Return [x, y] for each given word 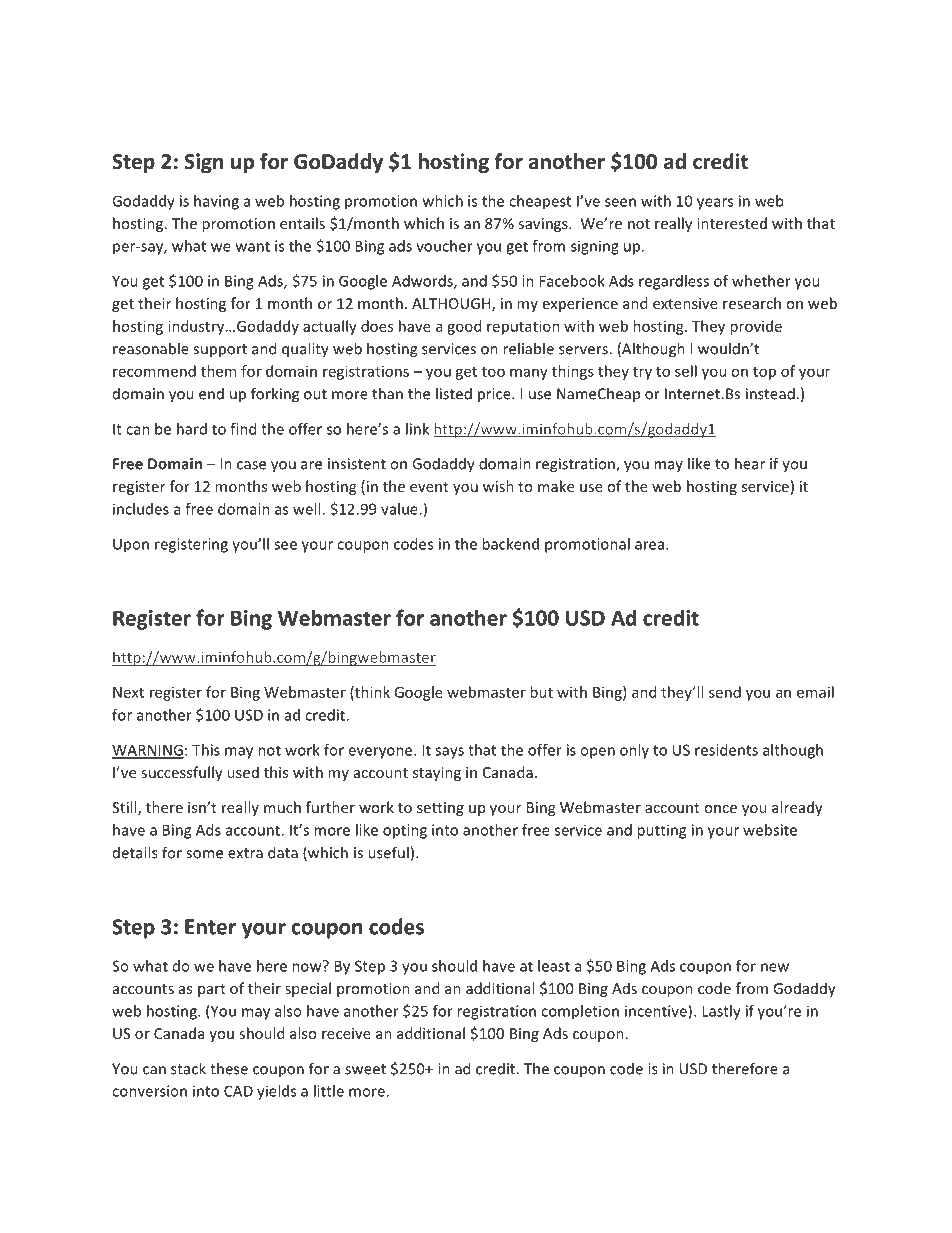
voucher [444, 246]
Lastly [721, 1012]
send [725, 692]
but [541, 692]
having [216, 202]
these [229, 1068]
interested [732, 223]
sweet [365, 1069]
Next [128, 692]
